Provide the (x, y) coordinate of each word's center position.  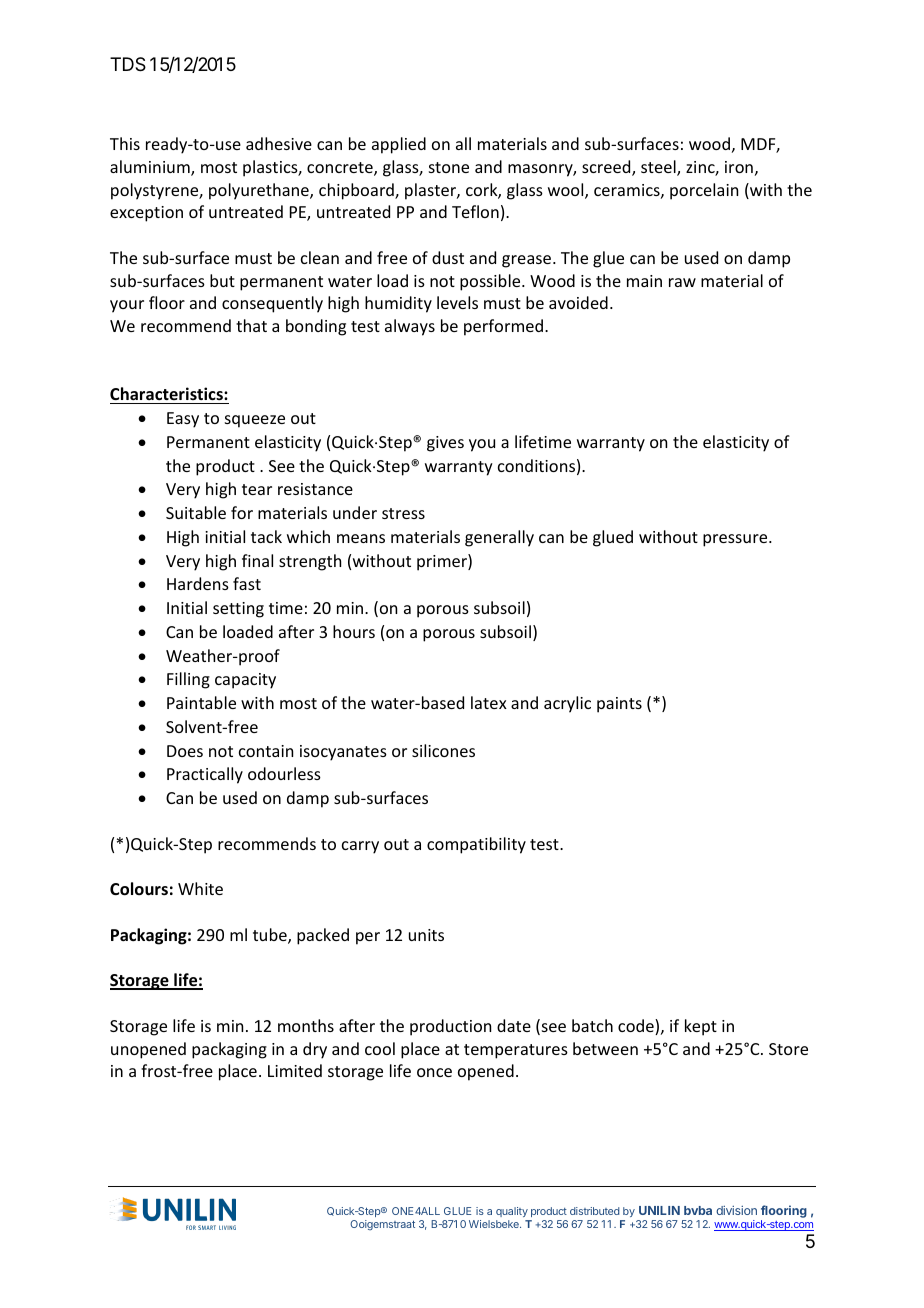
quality (513, 1214)
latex (489, 702)
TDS (128, 64)
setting (238, 610)
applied (399, 145)
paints (619, 705)
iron (739, 167)
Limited (295, 1070)
